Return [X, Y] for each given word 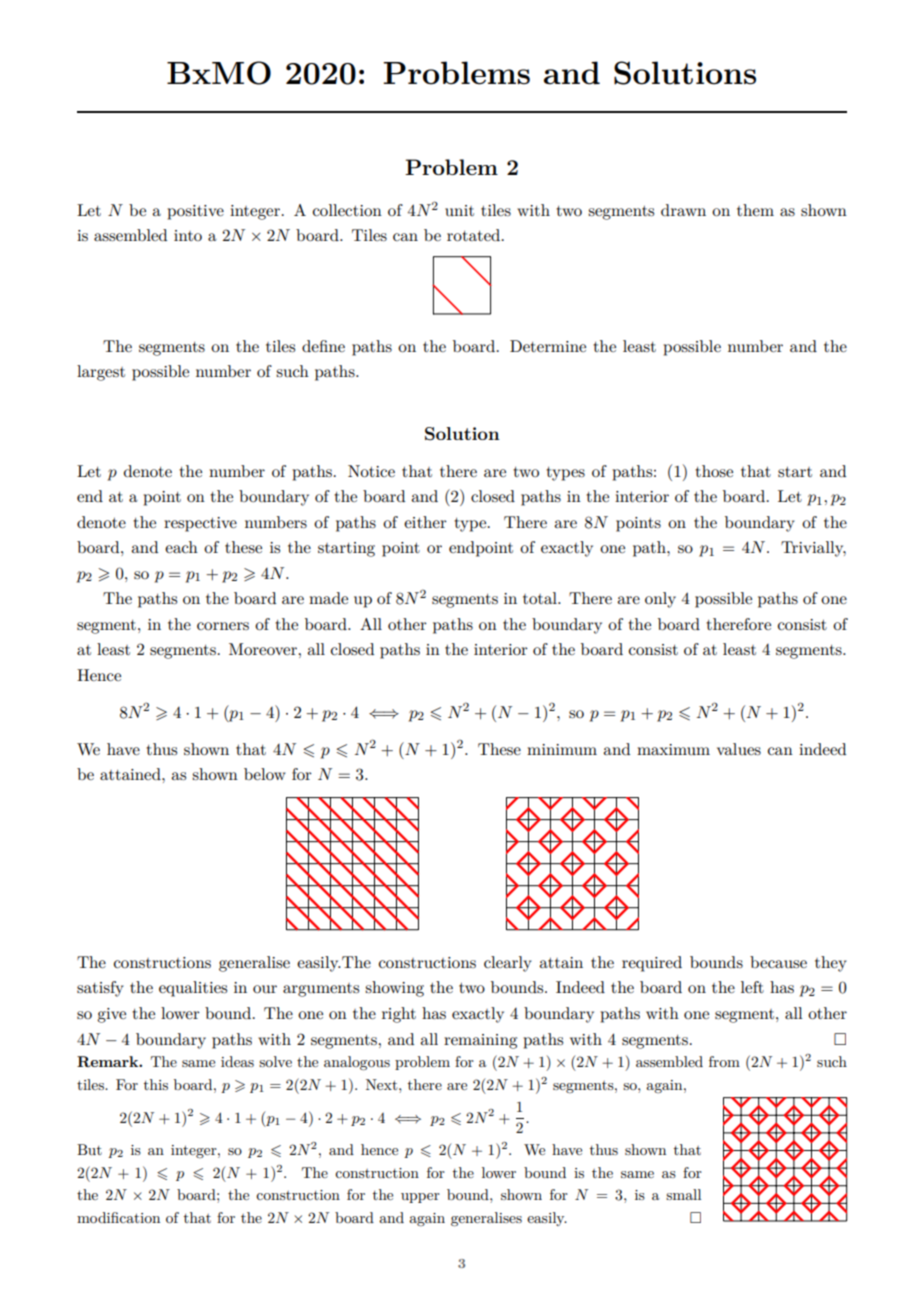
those [714, 471]
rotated [475, 235]
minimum [562, 749]
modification [118, 1217]
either [425, 522]
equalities [193, 989]
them [755, 210]
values [739, 749]
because [778, 962]
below [265, 774]
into [188, 235]
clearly [508, 964]
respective [200, 524]
